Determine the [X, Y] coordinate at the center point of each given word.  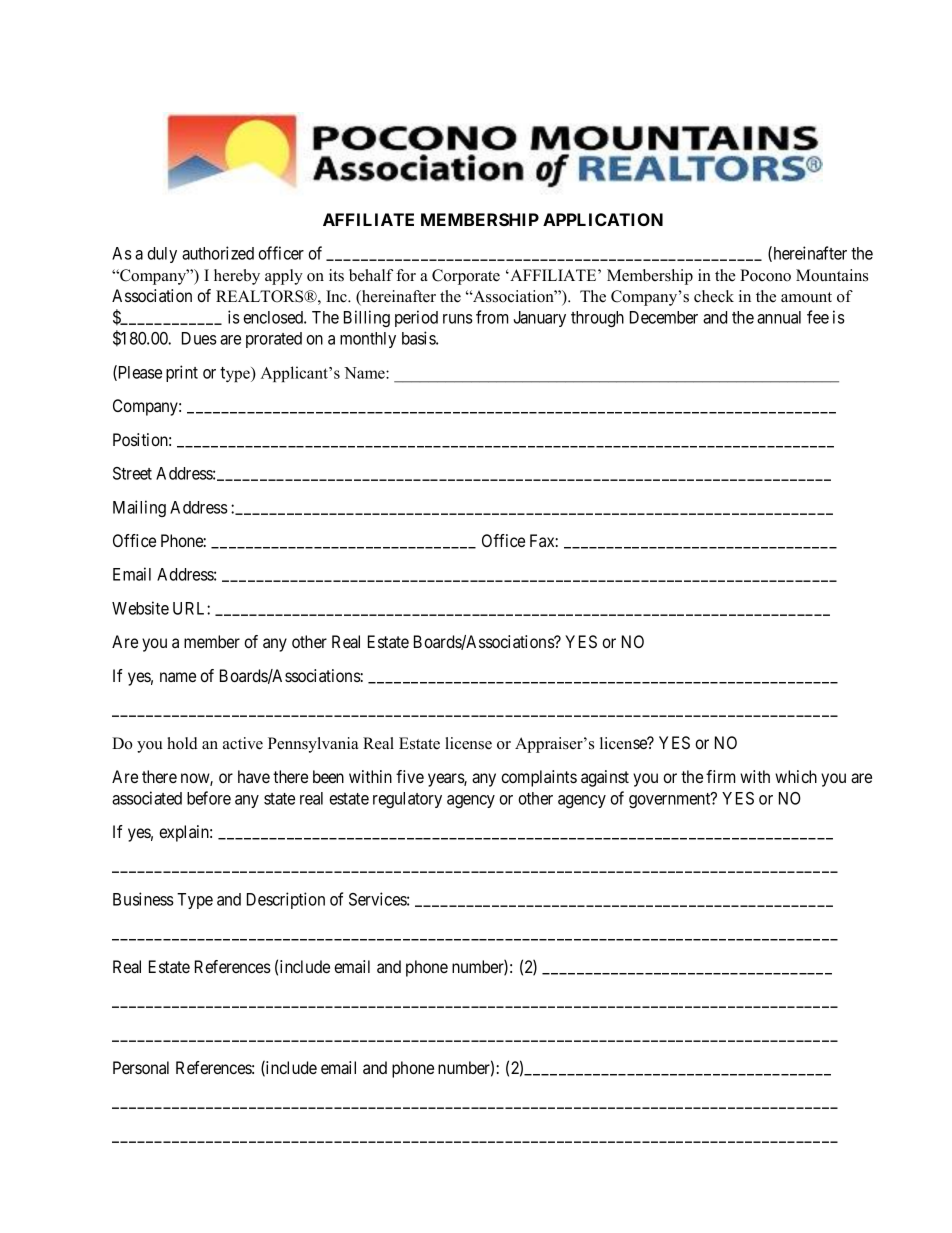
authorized [218, 253]
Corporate [466, 277]
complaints [539, 778]
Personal [141, 1067]
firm [720, 776]
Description [286, 900]
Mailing [139, 508]
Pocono [765, 275]
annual [779, 317]
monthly [368, 340]
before [209, 798]
